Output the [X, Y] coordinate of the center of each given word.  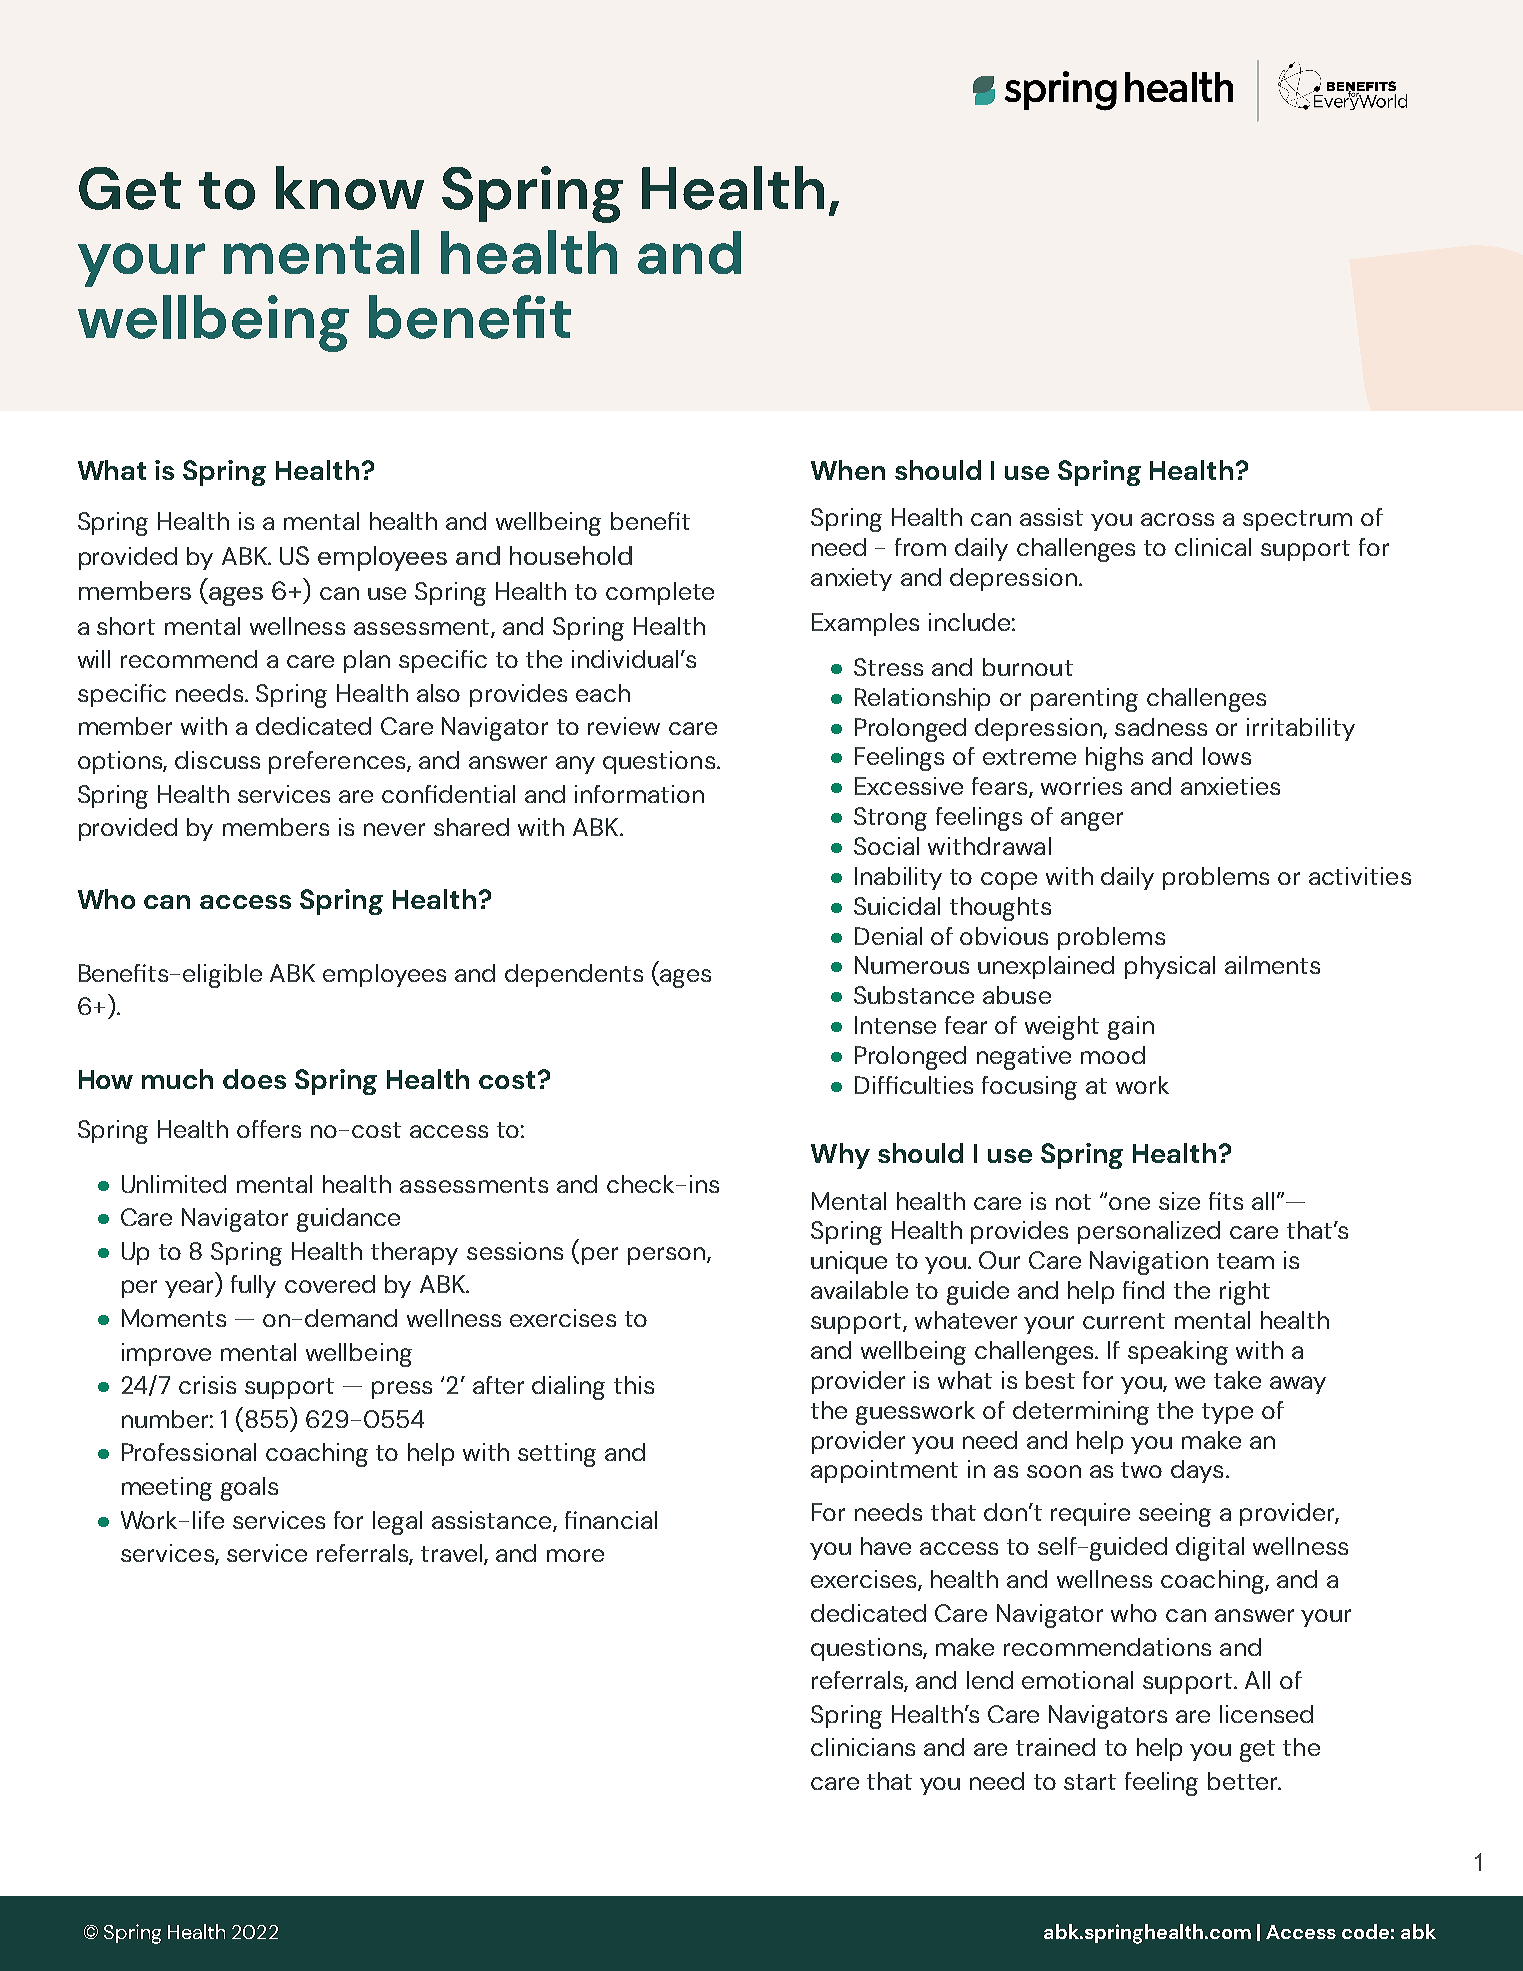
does [254, 1079]
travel [453, 1554]
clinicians [863, 1747]
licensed [1266, 1714]
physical [1170, 967]
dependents [574, 975]
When [848, 470]
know [350, 188]
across [1177, 519]
